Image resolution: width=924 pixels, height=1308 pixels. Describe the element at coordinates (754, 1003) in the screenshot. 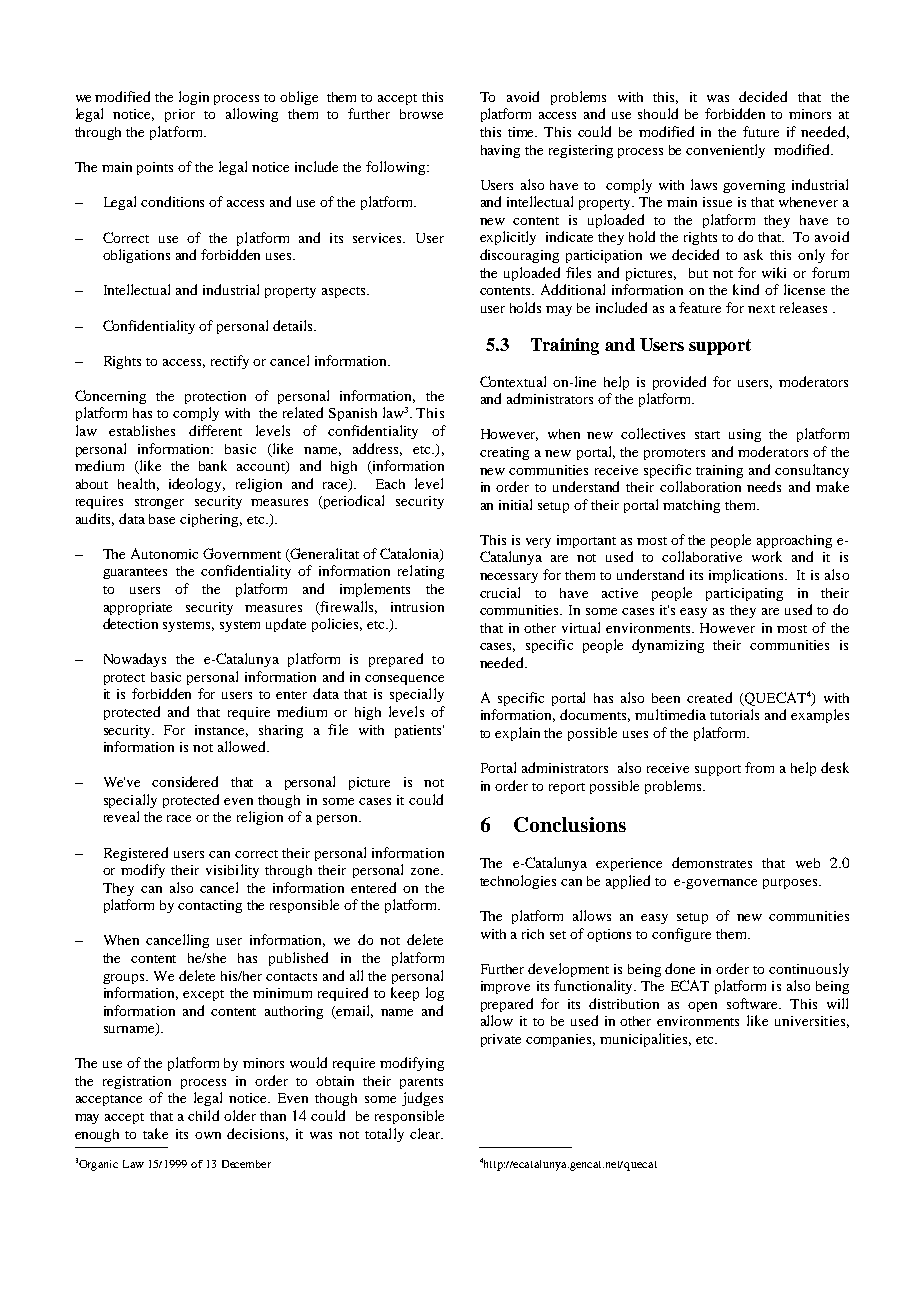

I see `software` at that location.
